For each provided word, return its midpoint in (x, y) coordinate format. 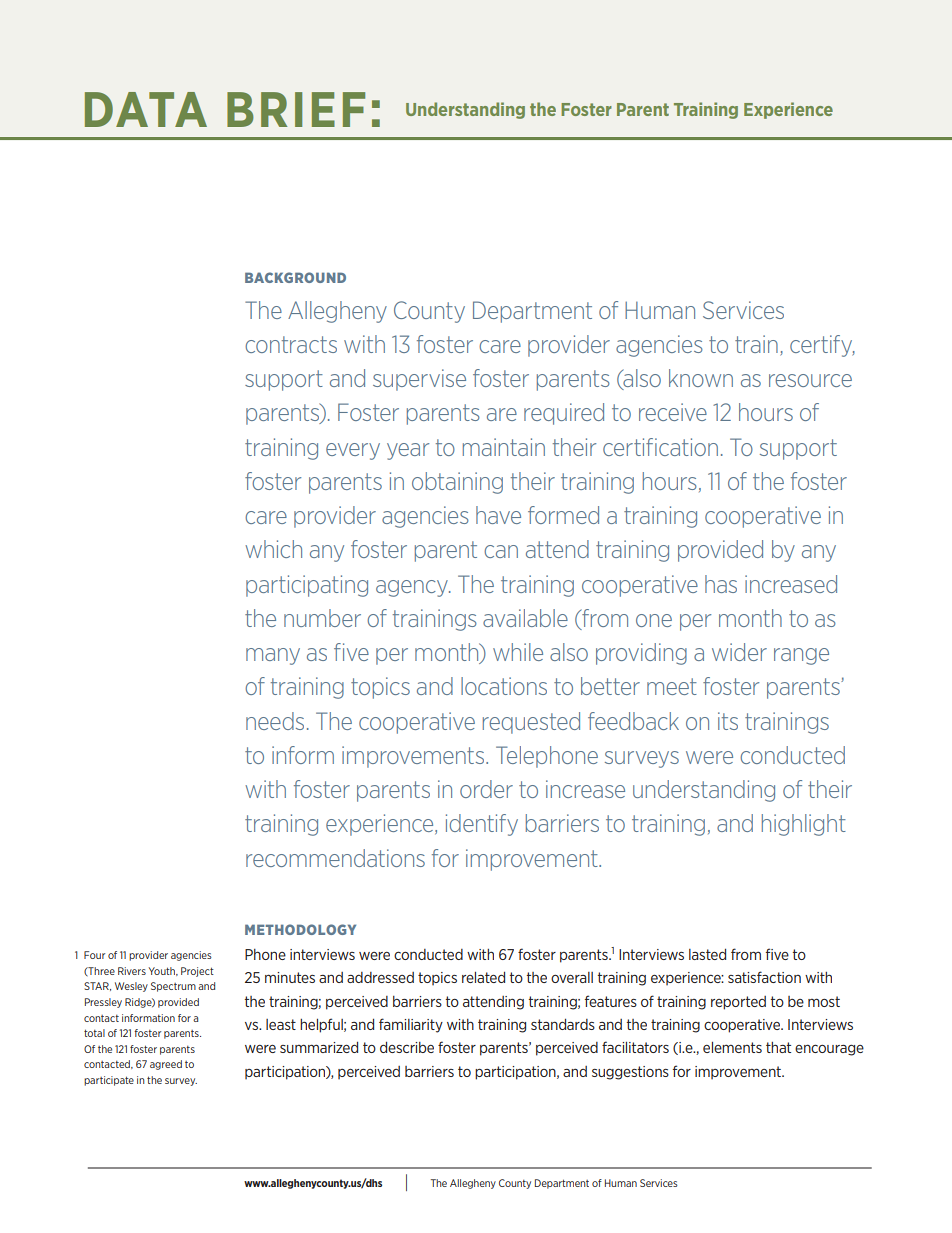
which (273, 549)
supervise (419, 380)
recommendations (335, 858)
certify (822, 346)
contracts (291, 344)
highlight (804, 825)
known (701, 378)
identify (482, 825)
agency (413, 588)
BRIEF (296, 109)
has (721, 584)
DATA (146, 109)
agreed (166, 1065)
